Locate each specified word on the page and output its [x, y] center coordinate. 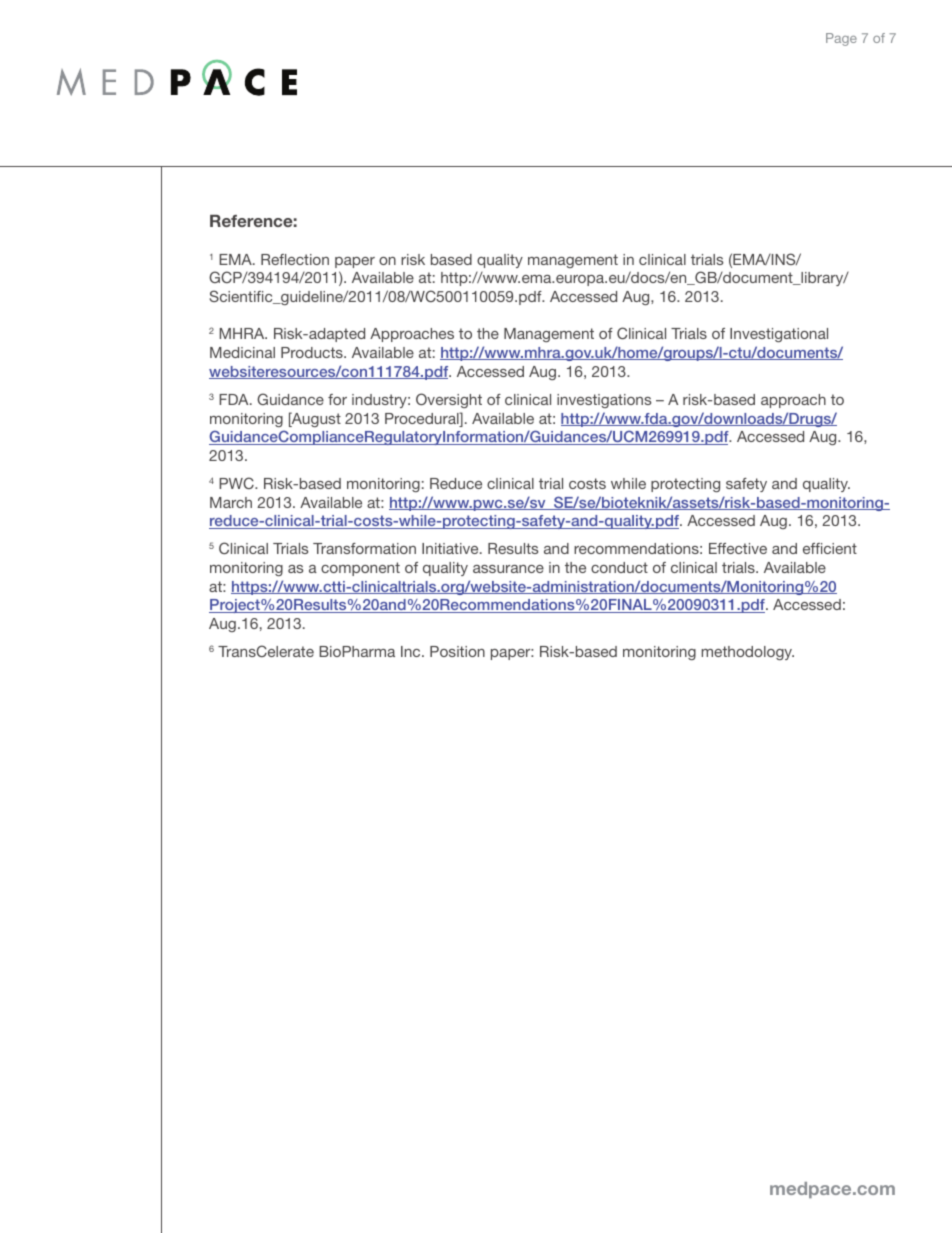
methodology [748, 653]
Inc [412, 651]
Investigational [779, 335]
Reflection [295, 259]
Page [841, 39]
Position [457, 651]
